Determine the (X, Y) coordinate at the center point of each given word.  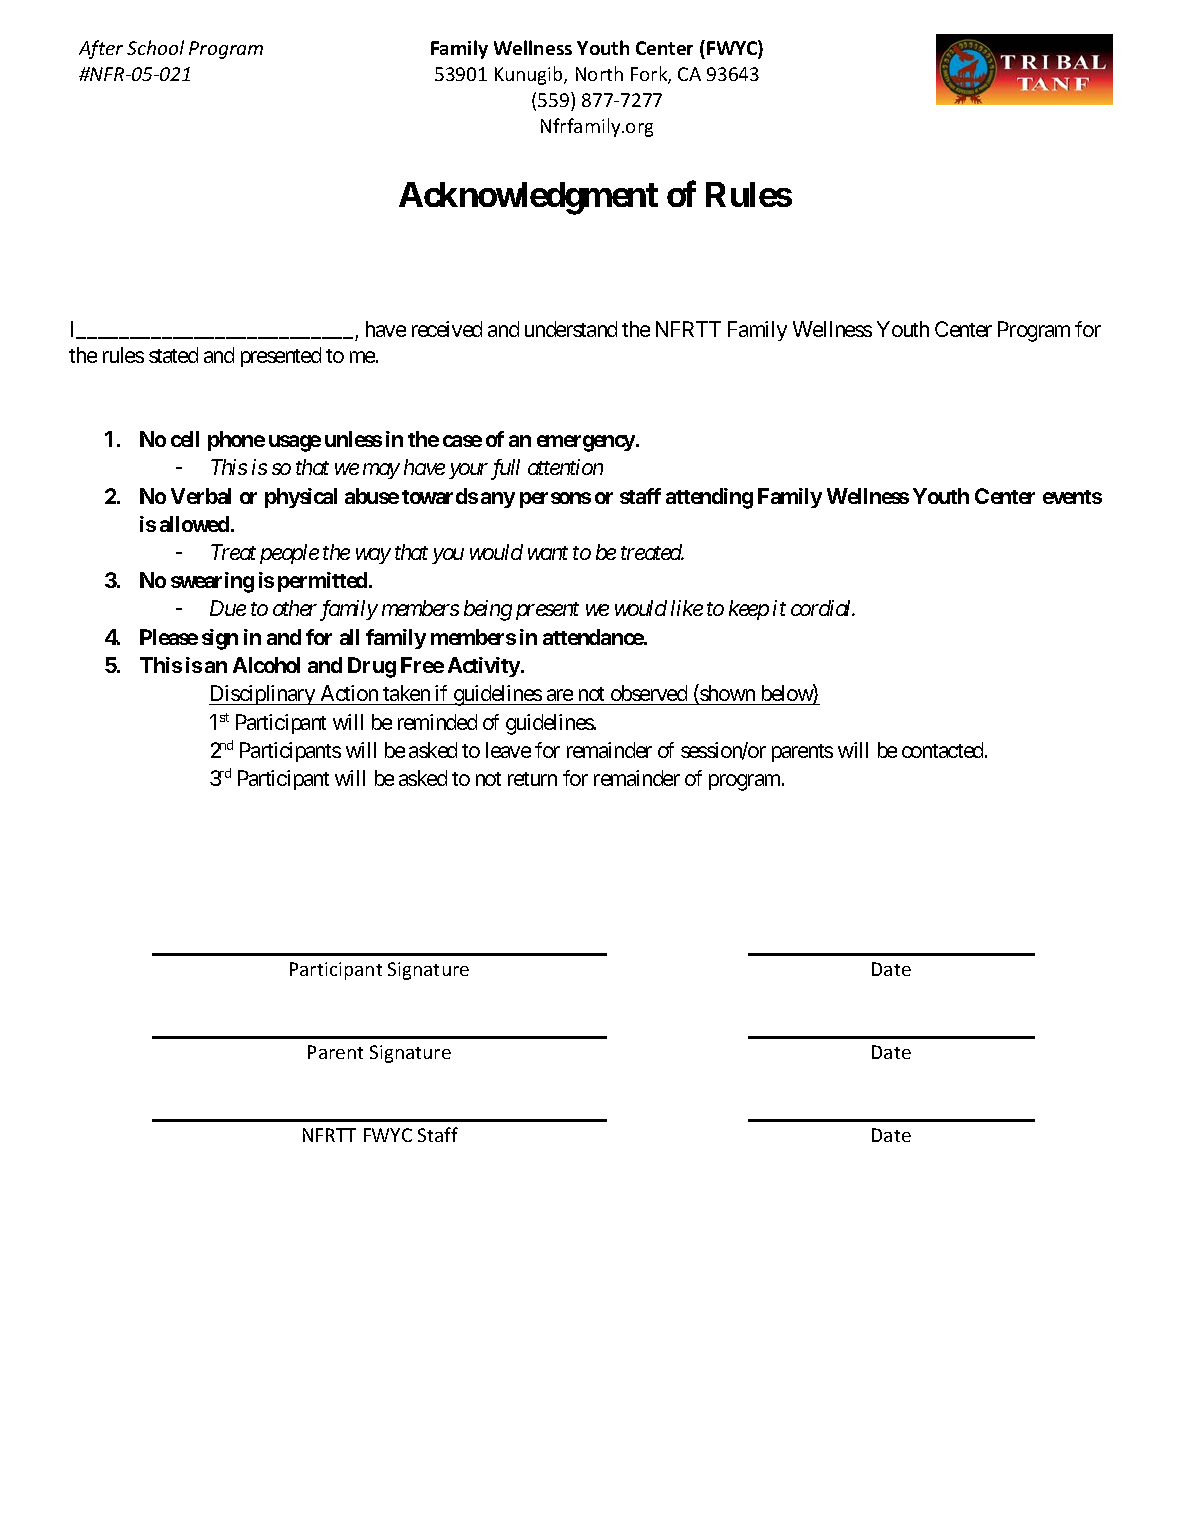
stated (173, 355)
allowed (194, 524)
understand (571, 329)
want (548, 553)
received (447, 329)
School (155, 47)
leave (508, 750)
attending (709, 498)
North (599, 73)
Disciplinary (263, 695)
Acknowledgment (528, 198)
